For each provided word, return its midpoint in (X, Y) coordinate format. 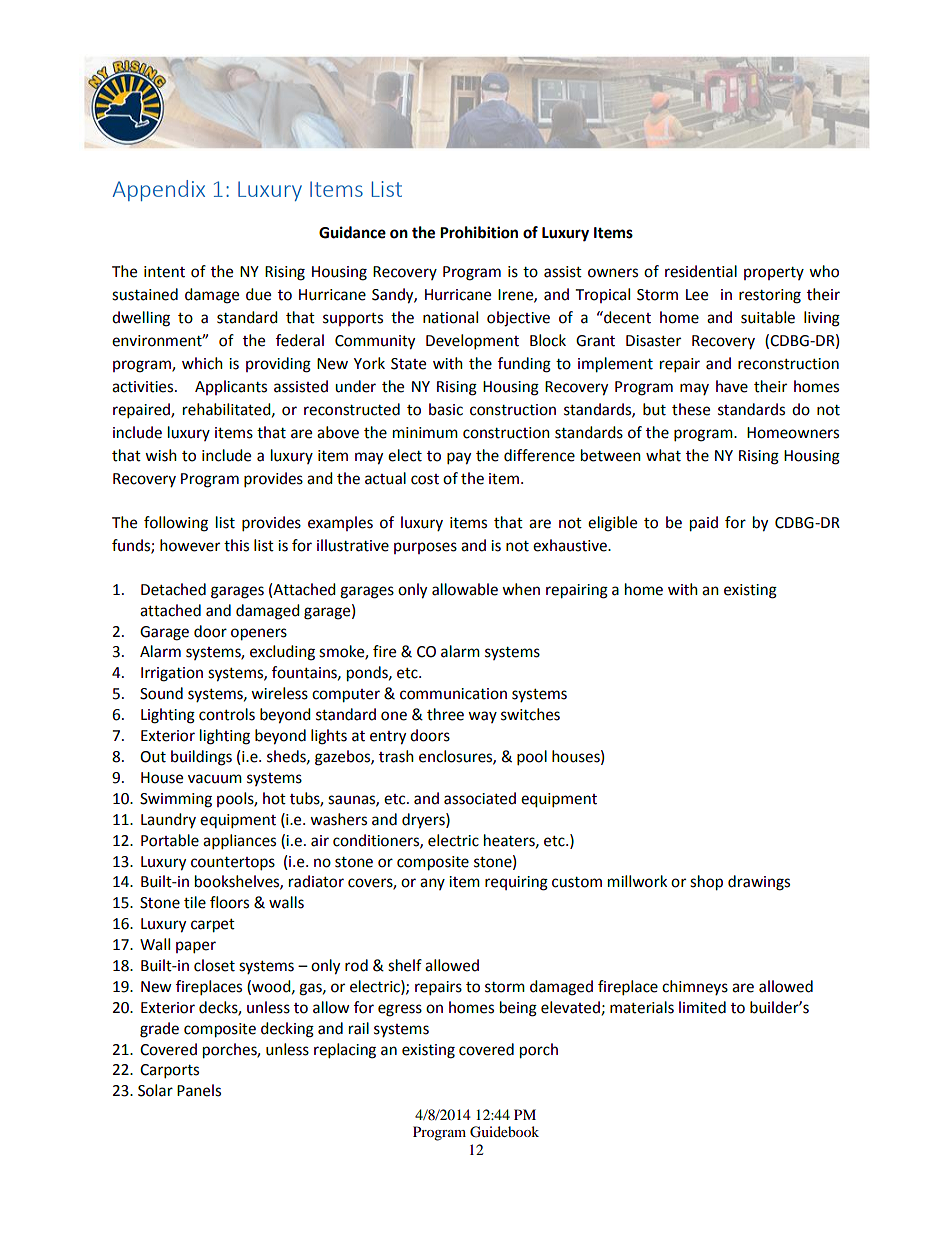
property (774, 273)
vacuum (215, 779)
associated (480, 798)
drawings (759, 883)
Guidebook (504, 1132)
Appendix (159, 190)
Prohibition (479, 232)
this (236, 545)
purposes (425, 548)
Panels (199, 1090)
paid (704, 524)
